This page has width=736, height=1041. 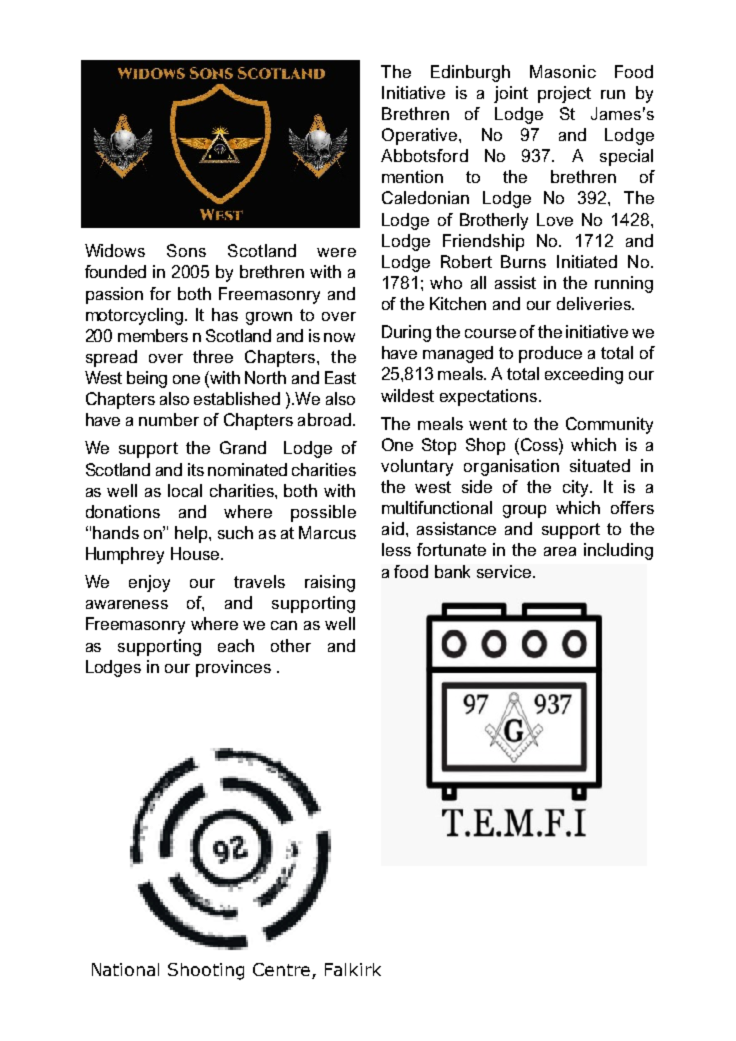 What do you see at coordinates (186, 250) in the page?
I see `Sons` at bounding box center [186, 250].
